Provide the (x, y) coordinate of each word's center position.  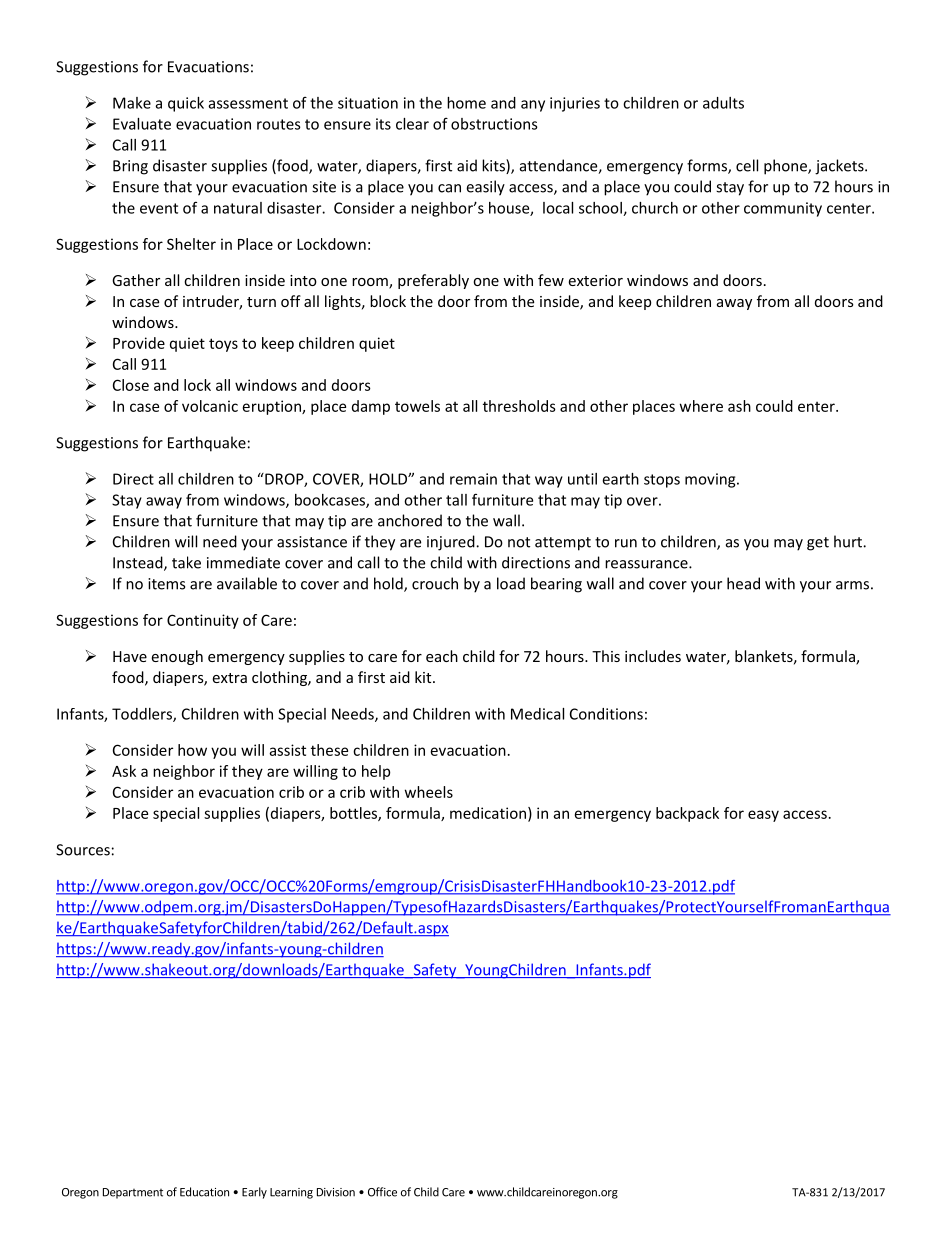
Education (204, 1192)
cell (747, 165)
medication (489, 814)
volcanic (210, 406)
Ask (124, 771)
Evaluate (142, 124)
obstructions (494, 124)
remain (473, 479)
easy (763, 816)
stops (662, 481)
